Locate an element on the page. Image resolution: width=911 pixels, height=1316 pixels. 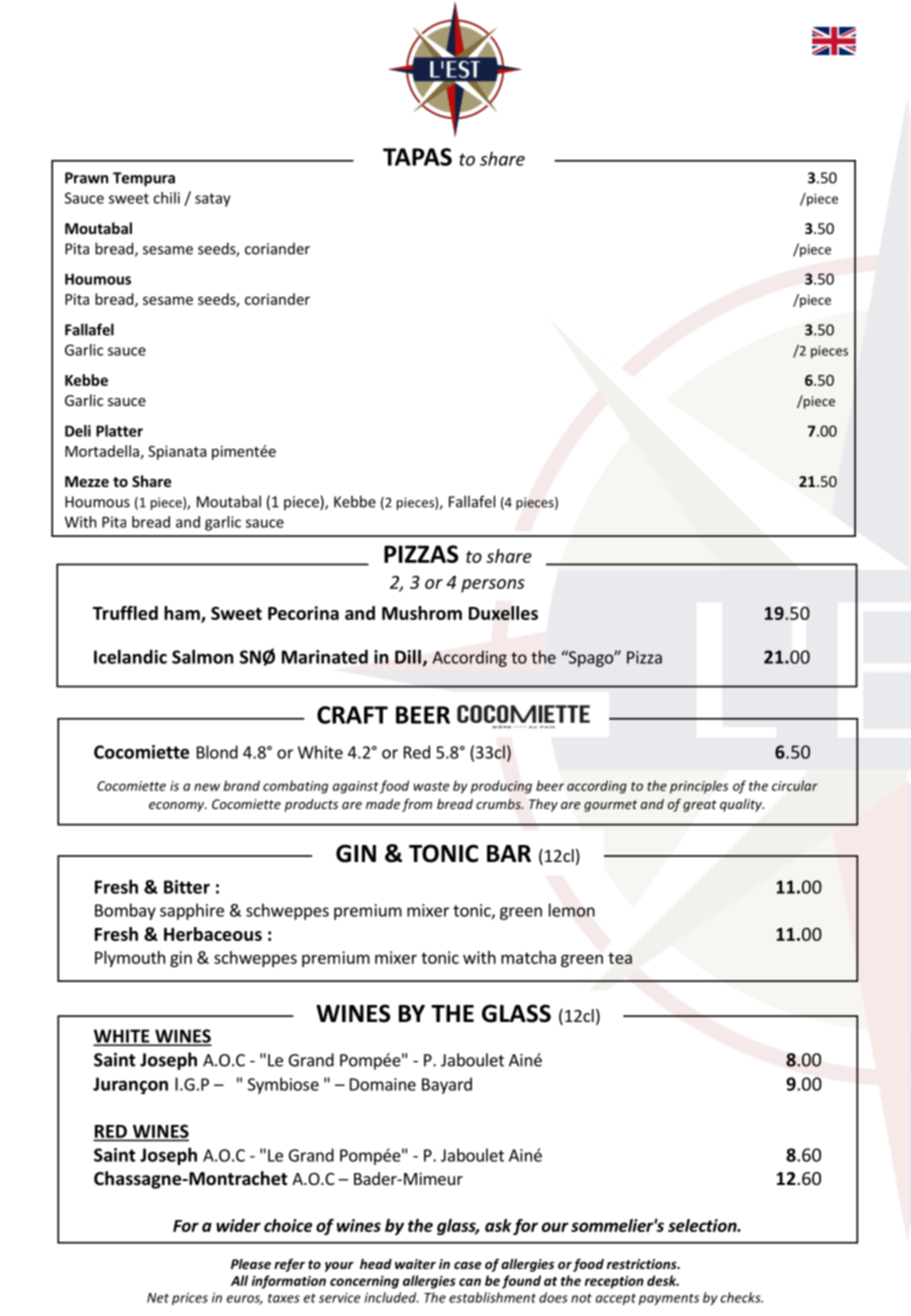
matcha is located at coordinates (528, 957).
